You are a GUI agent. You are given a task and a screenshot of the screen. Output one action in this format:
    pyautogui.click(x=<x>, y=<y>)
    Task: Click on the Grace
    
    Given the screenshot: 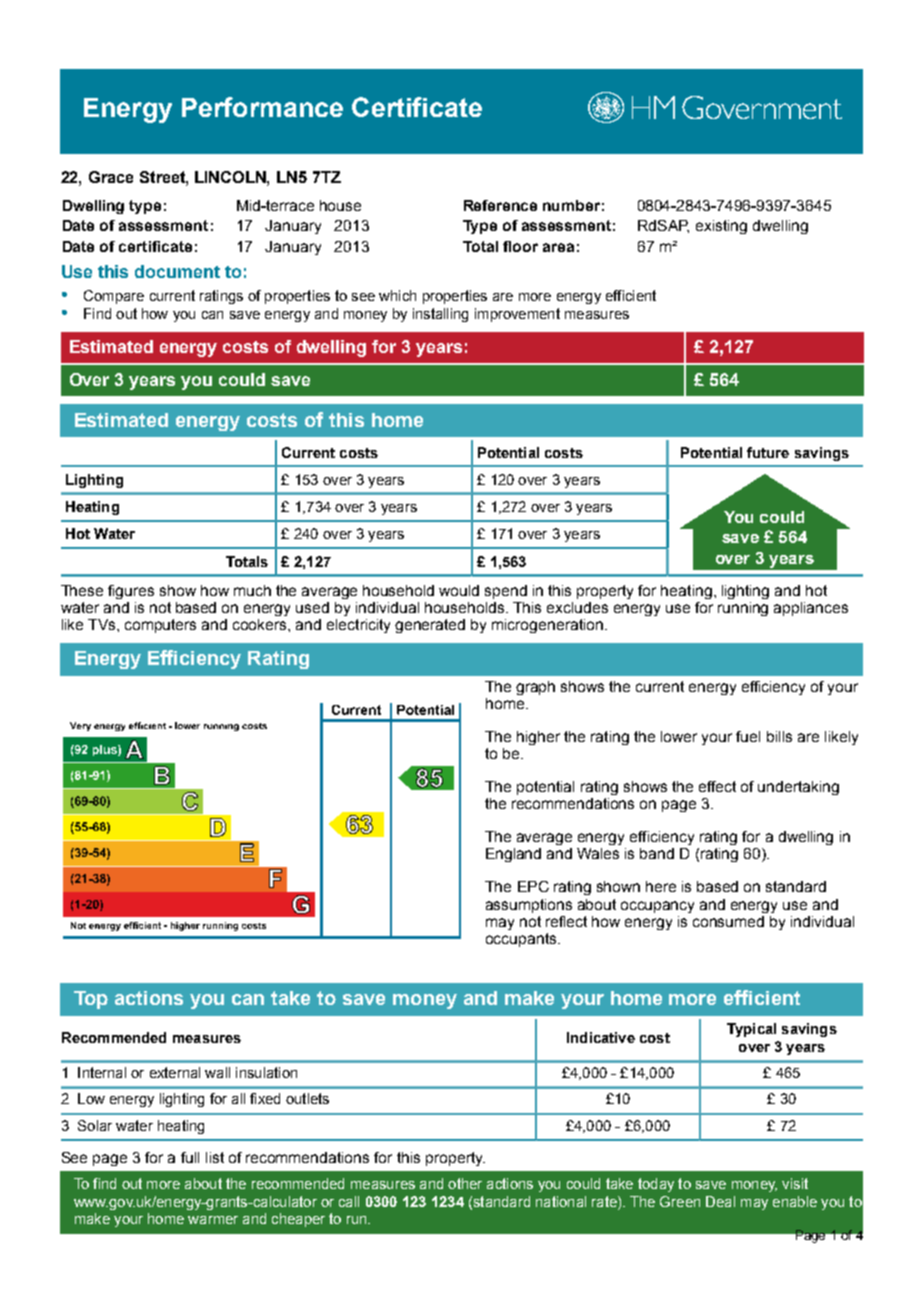 What is the action you would take?
    pyautogui.click(x=111, y=177)
